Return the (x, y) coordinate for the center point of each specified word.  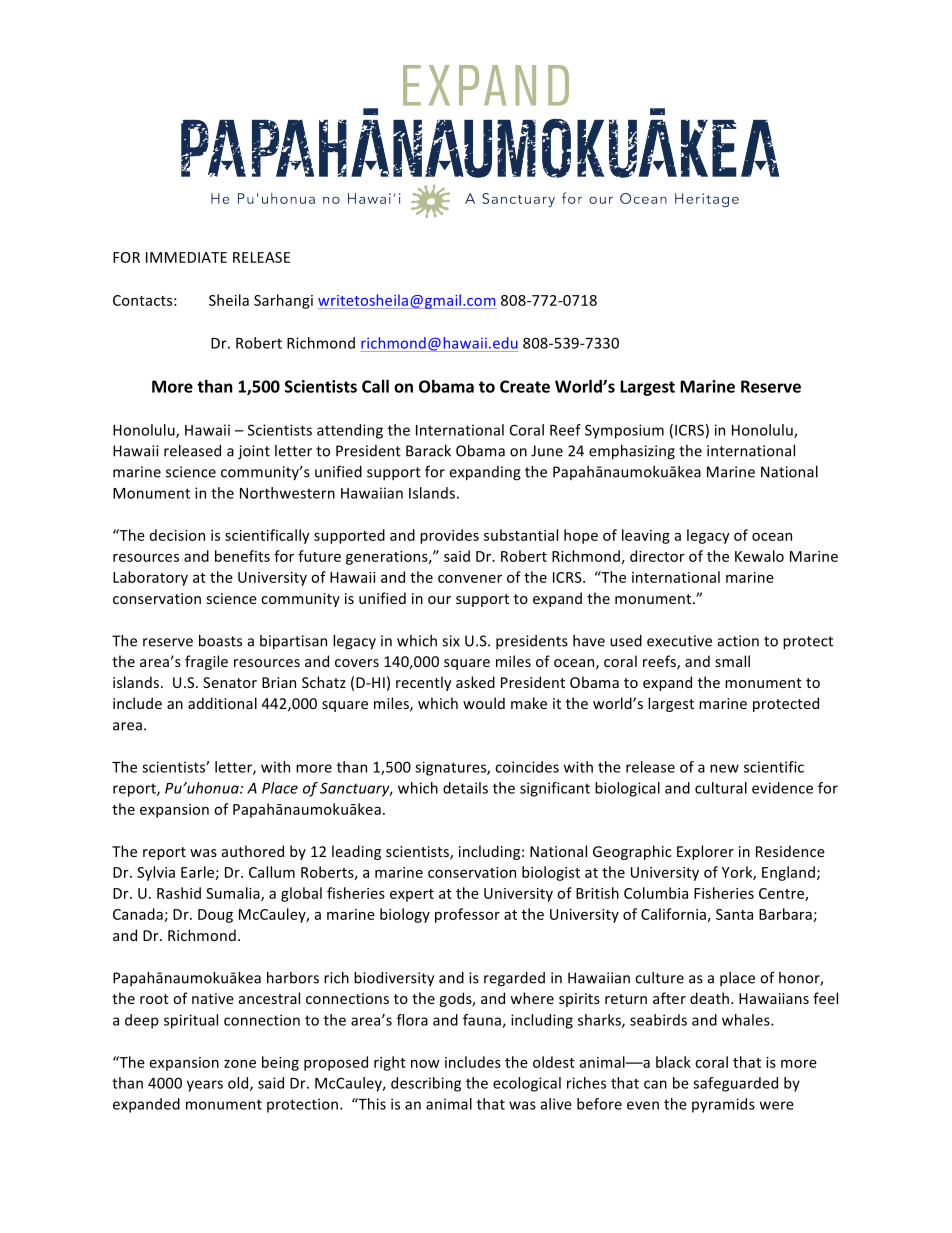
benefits (242, 556)
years (205, 1086)
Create (525, 386)
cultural (721, 788)
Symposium (624, 431)
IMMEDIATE (186, 257)
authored (253, 851)
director (657, 556)
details (465, 788)
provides (449, 536)
